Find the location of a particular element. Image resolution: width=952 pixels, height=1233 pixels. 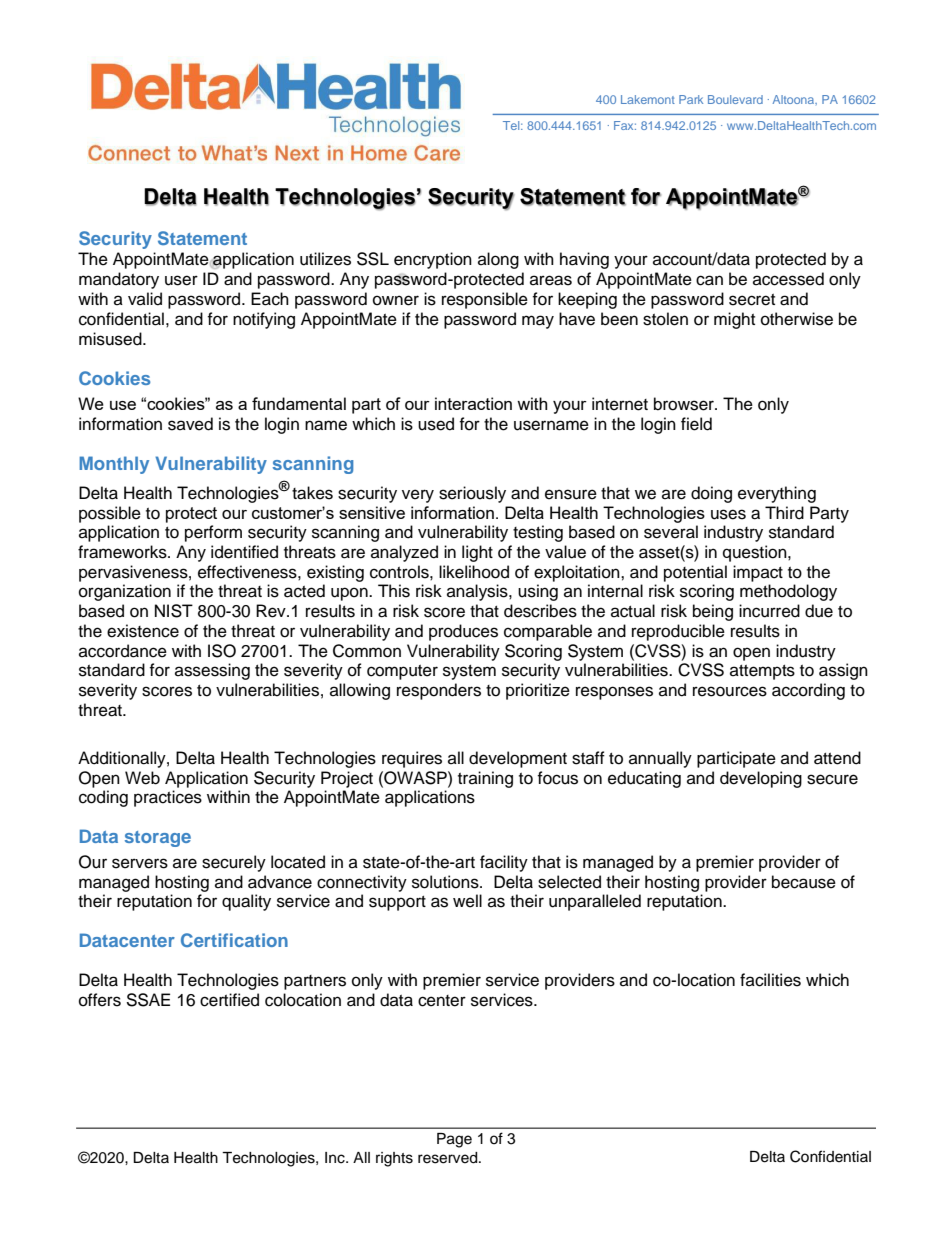

mandatory is located at coordinates (119, 280).
